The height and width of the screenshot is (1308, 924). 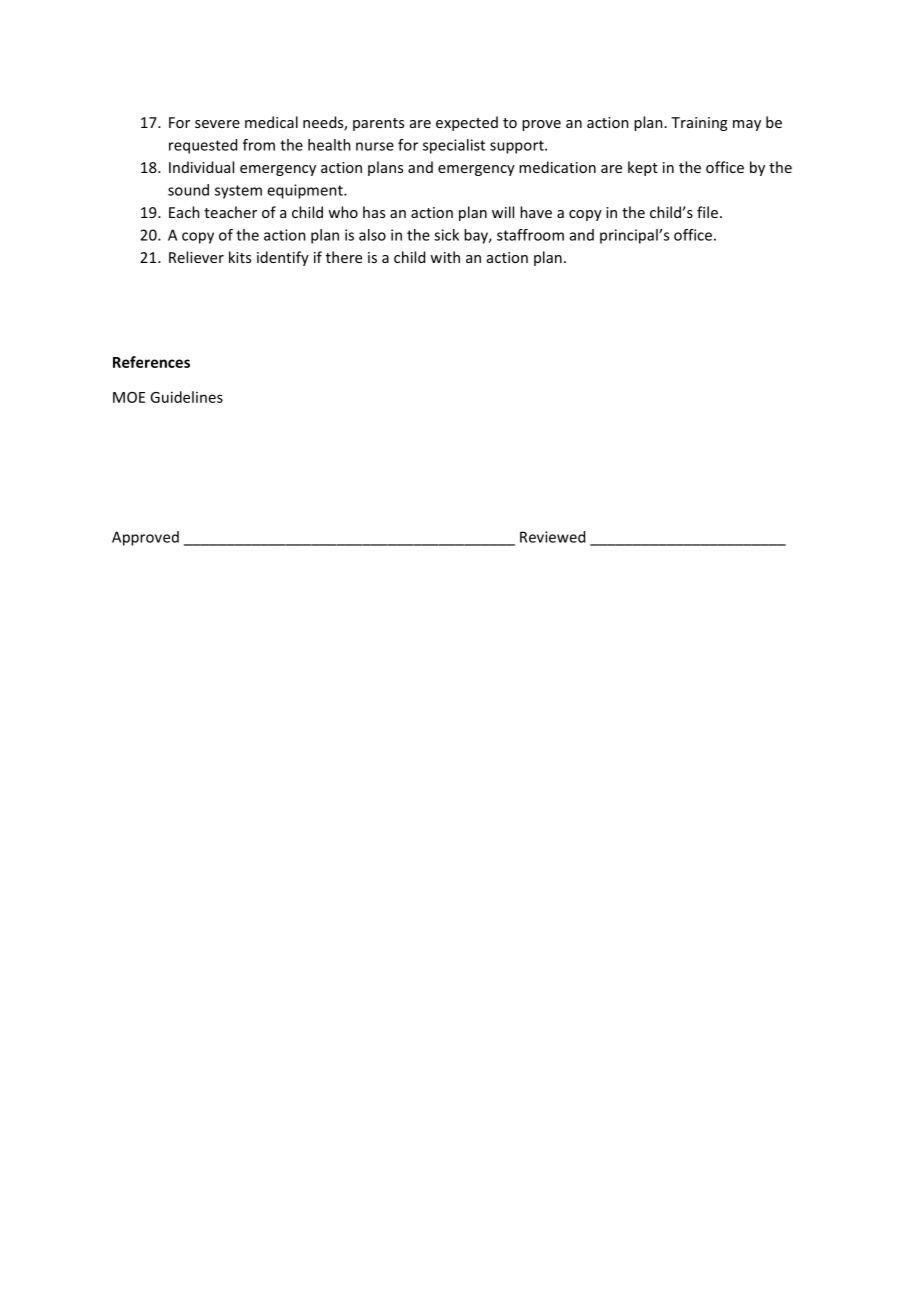 I want to click on identify, so click(x=283, y=258).
